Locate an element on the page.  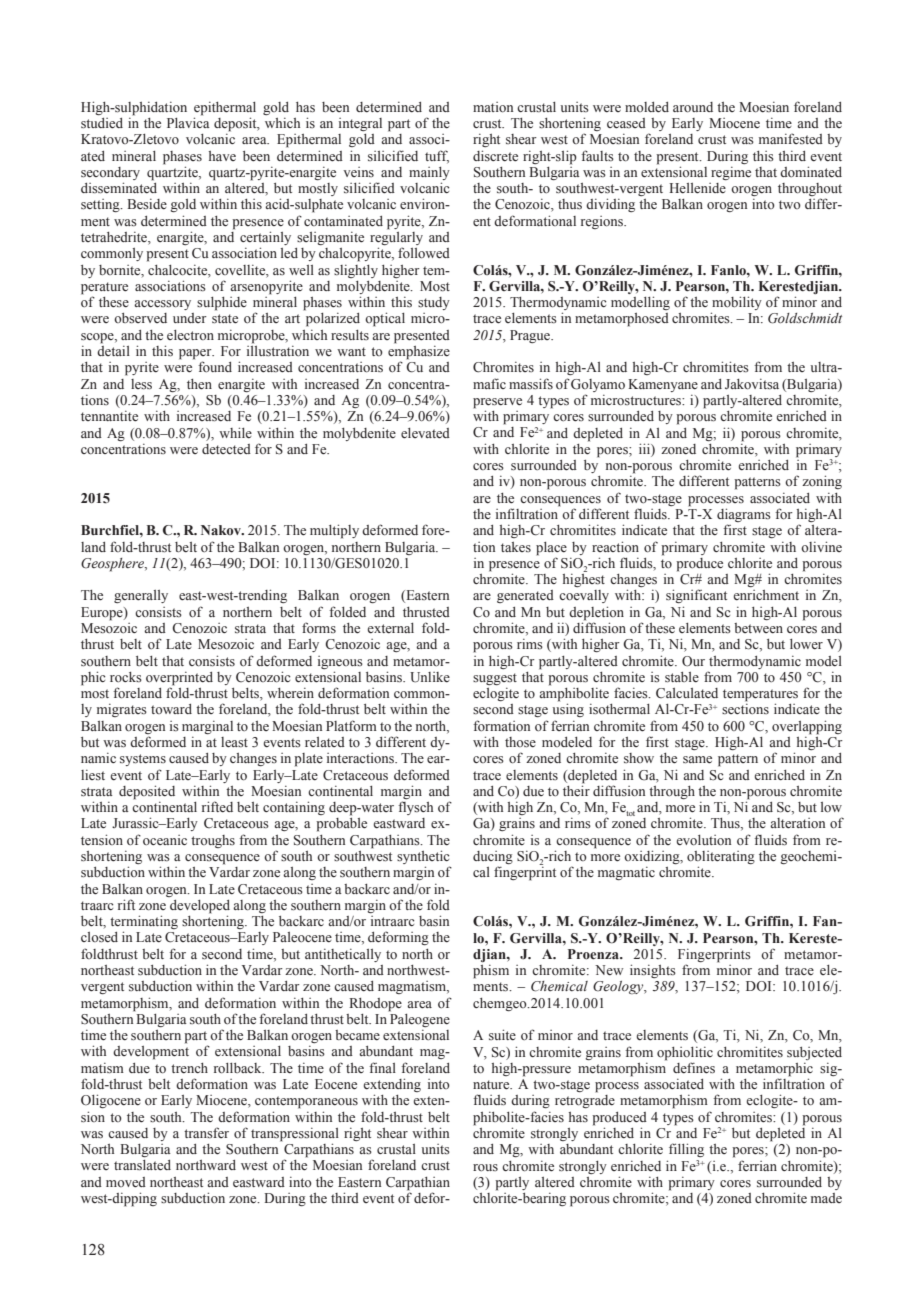
have is located at coordinates (222, 156).
